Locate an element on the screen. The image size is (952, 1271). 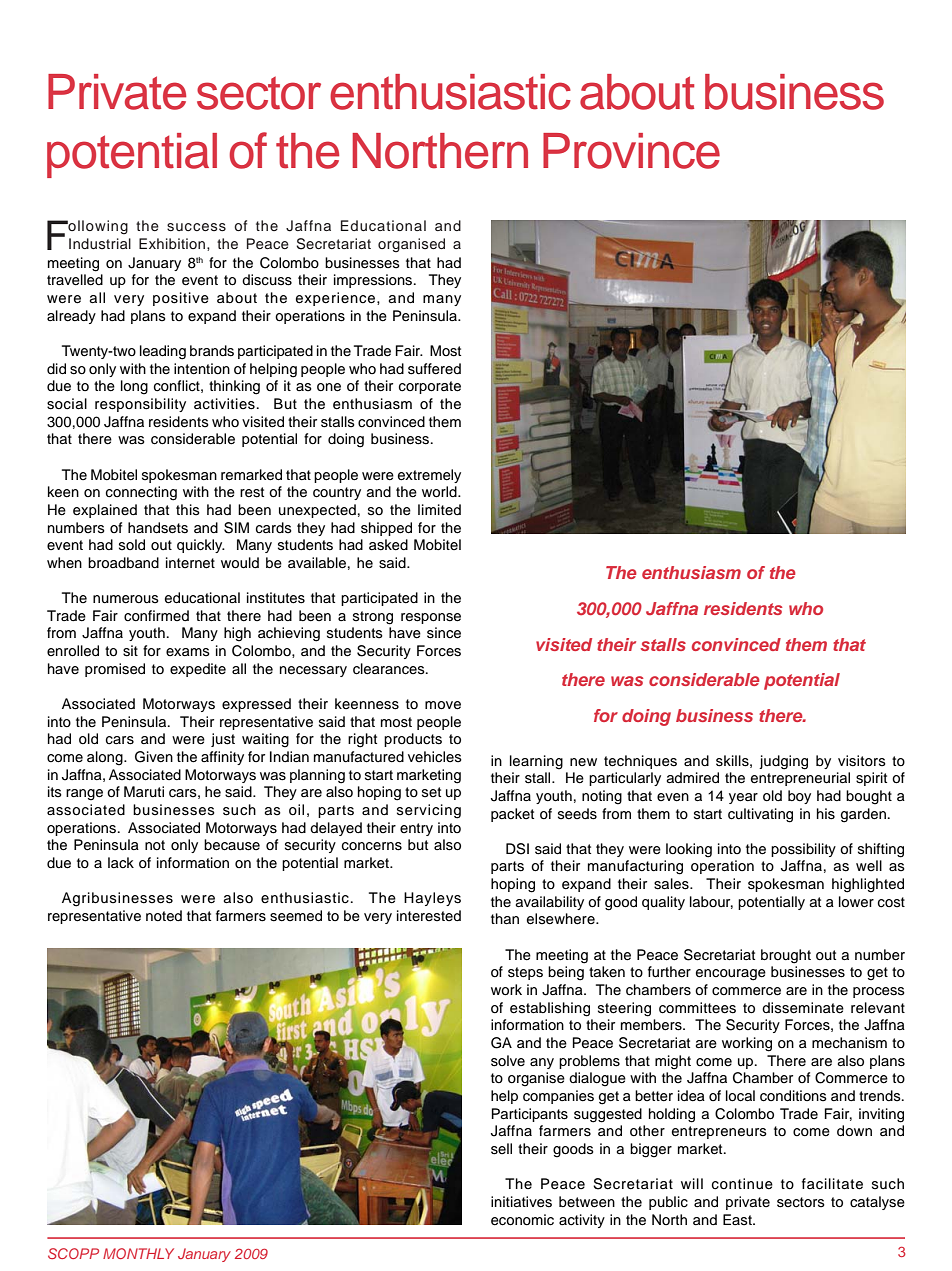
move is located at coordinates (443, 705).
